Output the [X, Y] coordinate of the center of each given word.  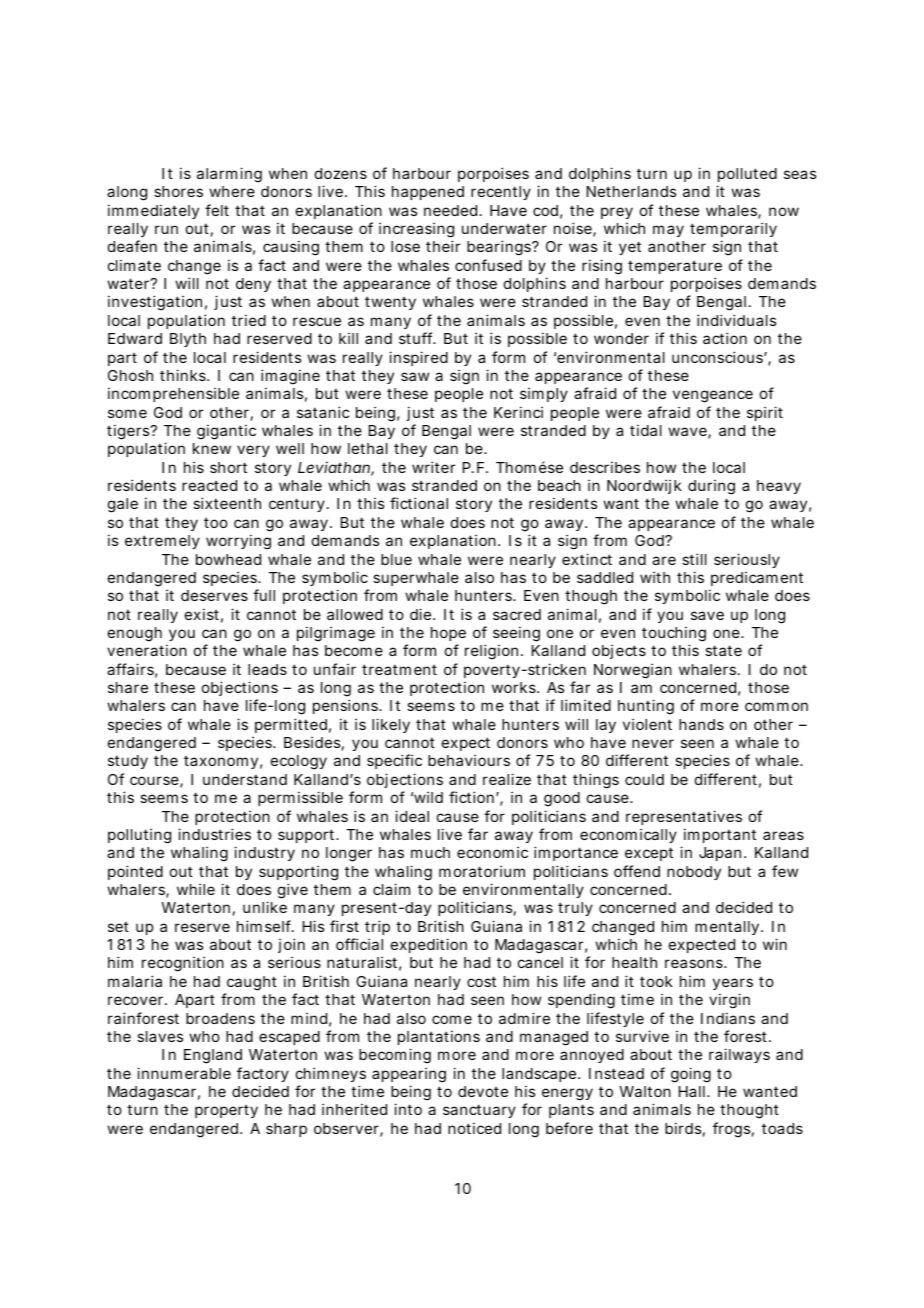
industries [214, 834]
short [228, 467]
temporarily [733, 231]
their [443, 246]
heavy [779, 487]
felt [217, 210]
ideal [412, 816]
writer [433, 467]
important [720, 835]
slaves [160, 1036]
